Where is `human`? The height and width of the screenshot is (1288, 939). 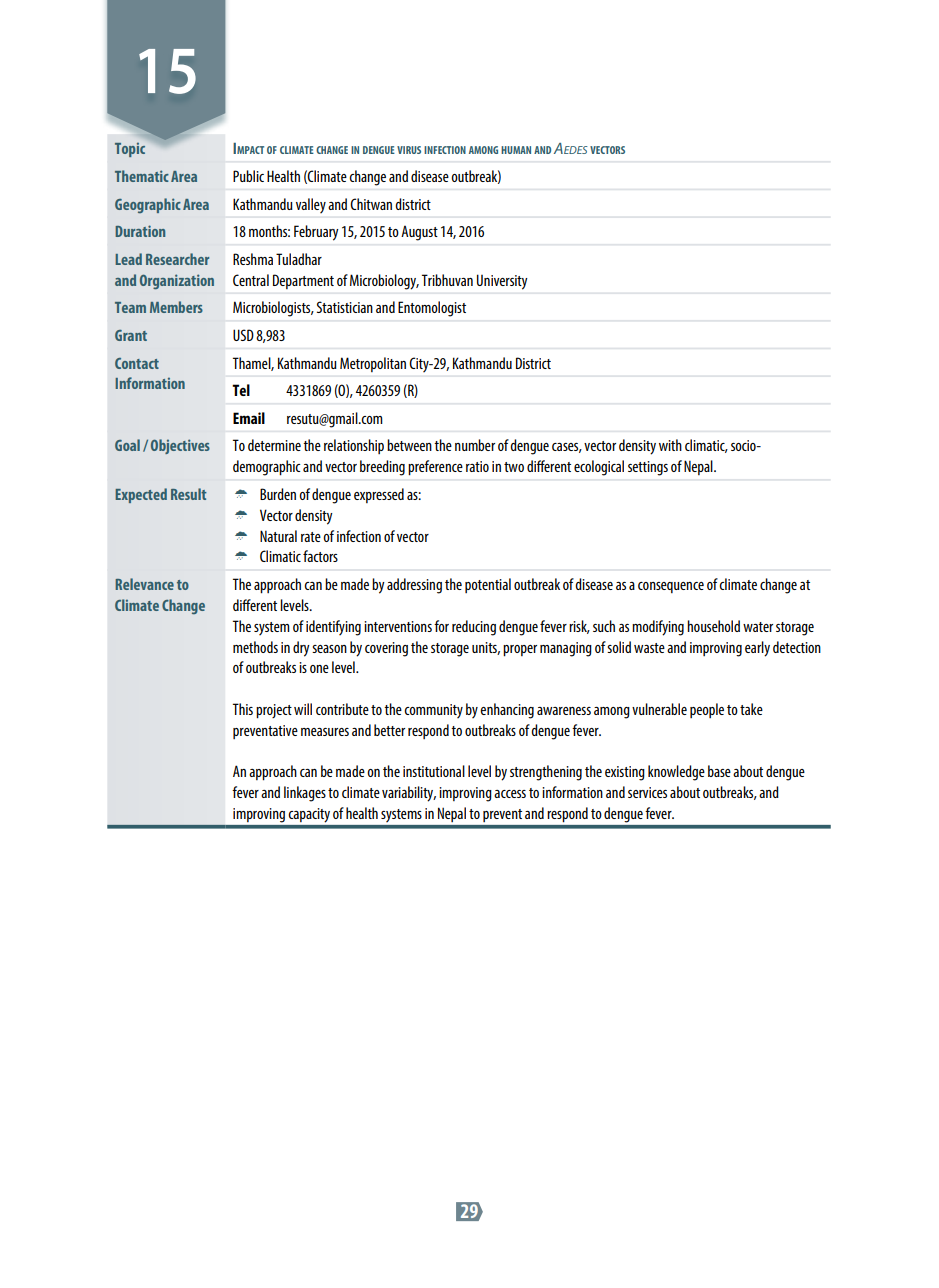 human is located at coordinates (516, 150).
